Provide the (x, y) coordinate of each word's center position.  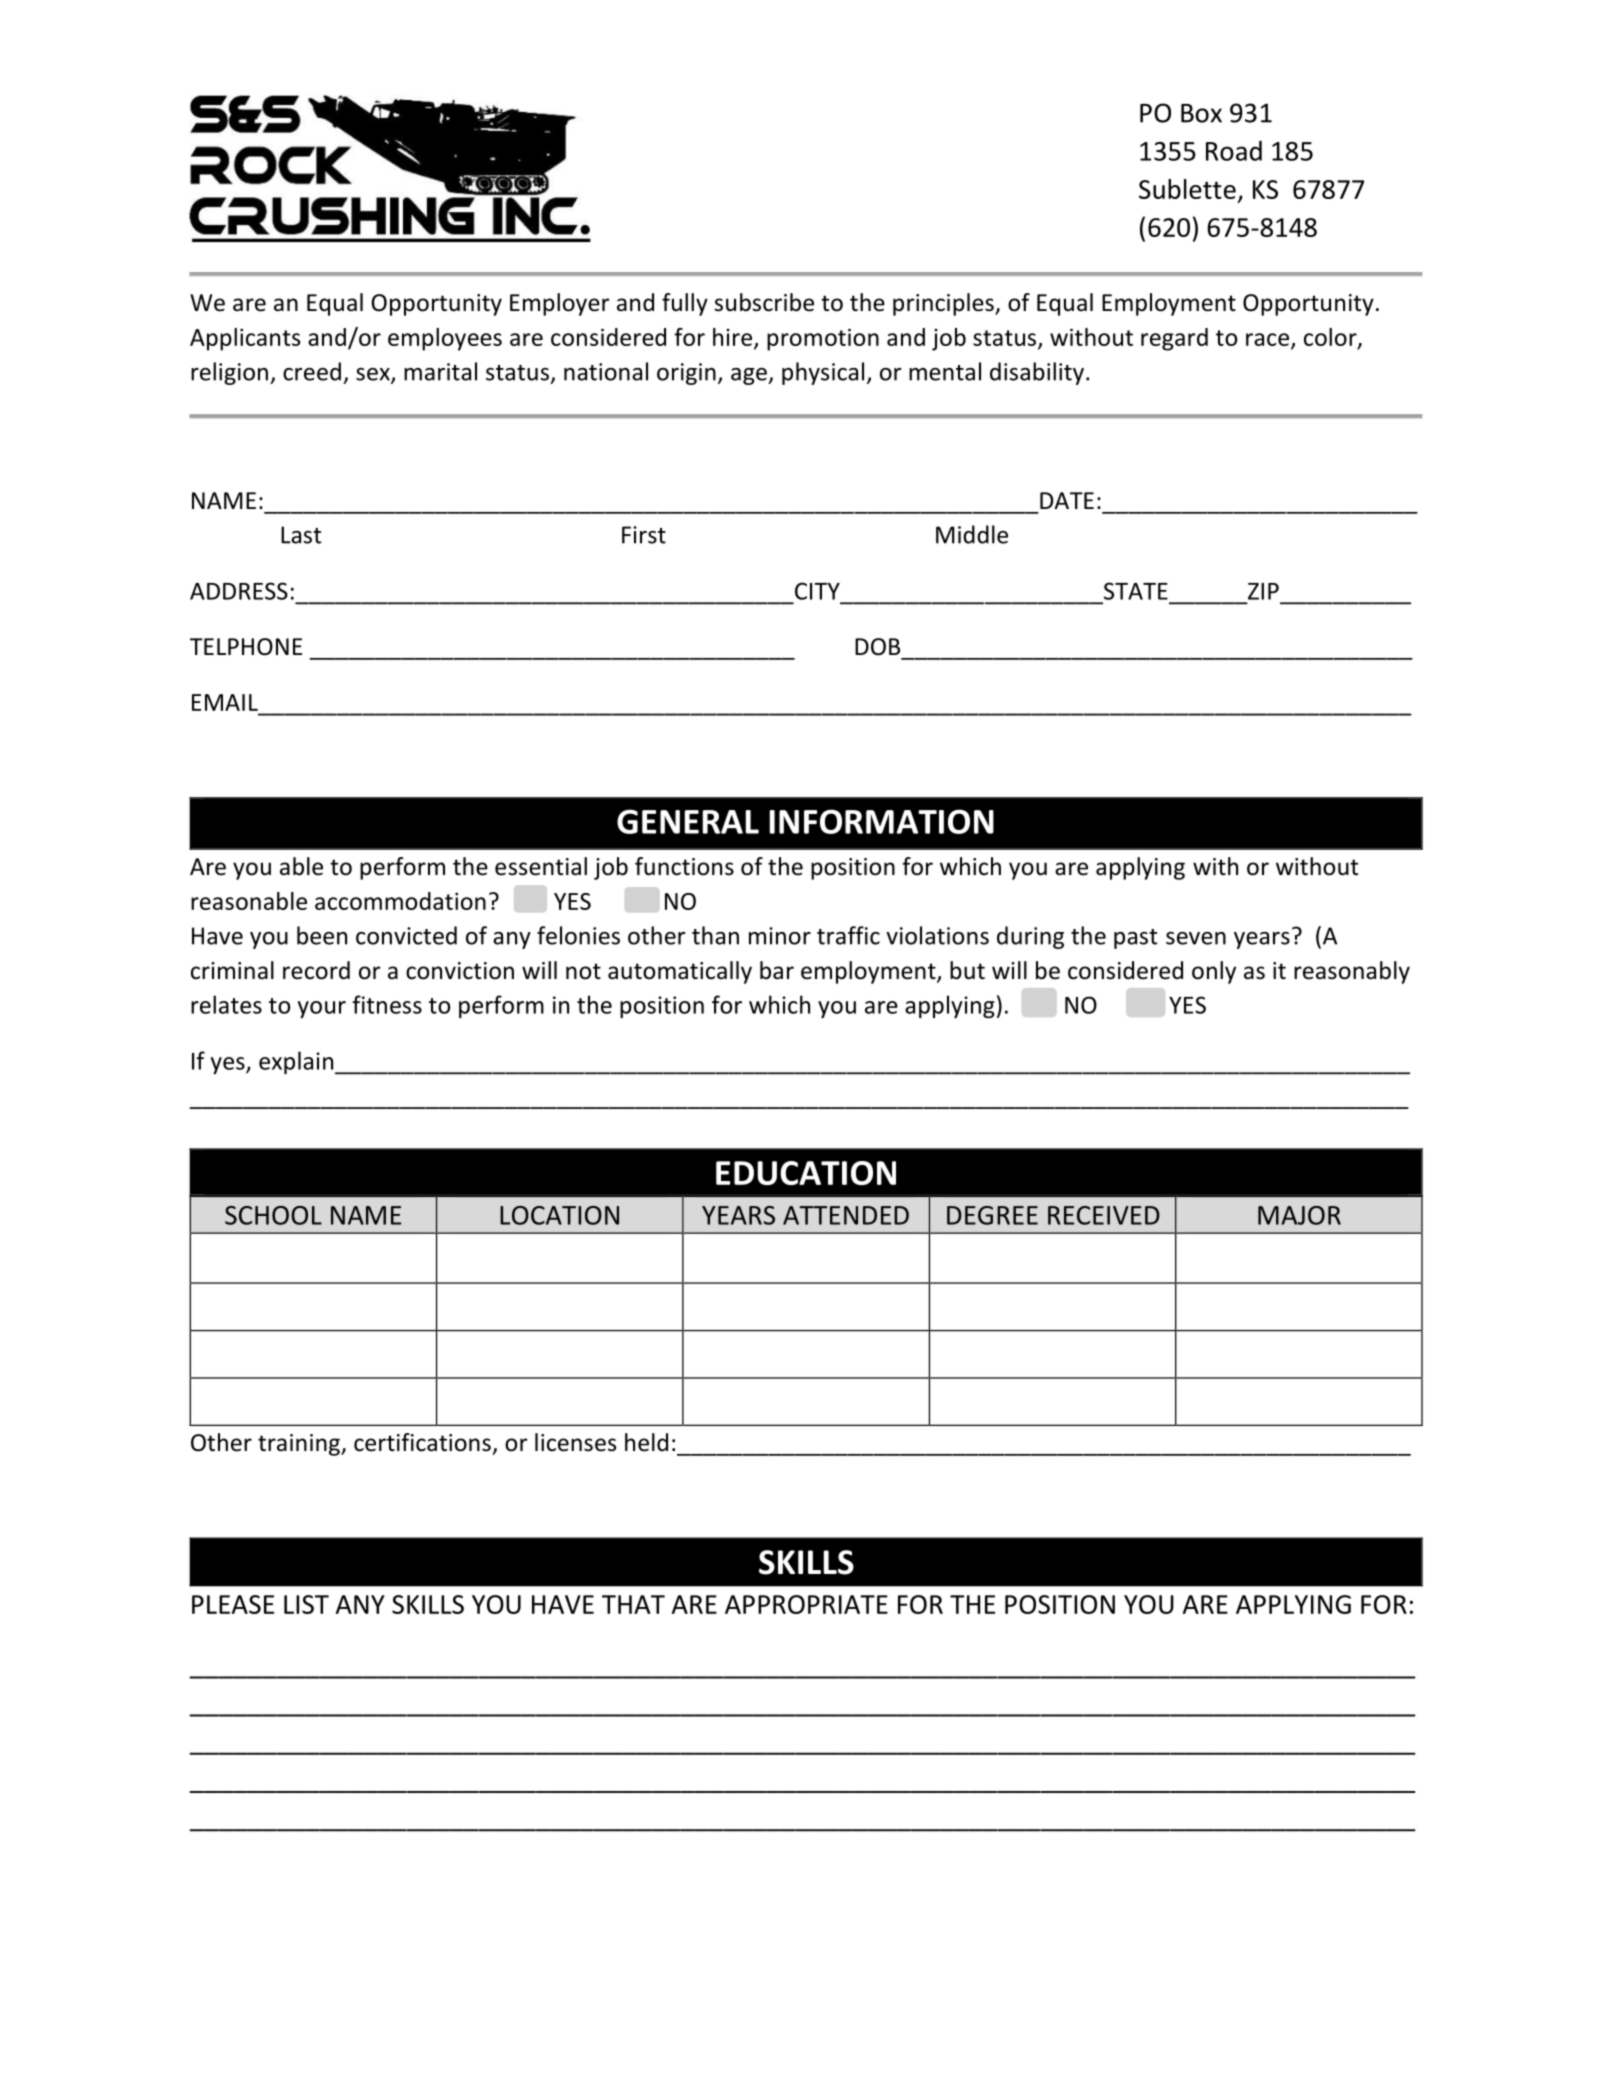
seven (1196, 938)
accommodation (400, 901)
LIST (306, 1604)
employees (445, 339)
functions (684, 866)
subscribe (764, 302)
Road (1234, 150)
